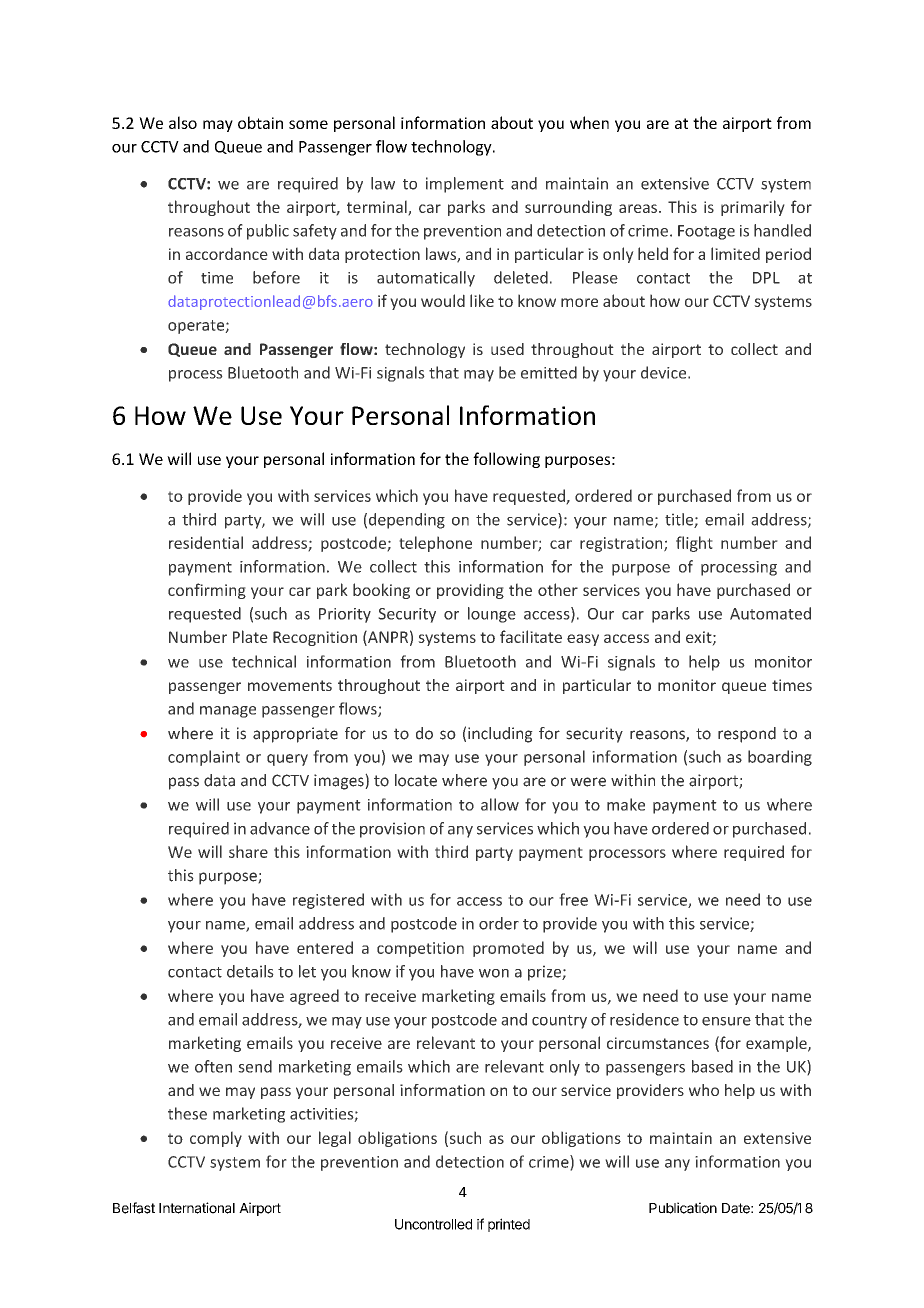 This screenshot has width=924, height=1308. What do you see at coordinates (197, 1208) in the screenshot?
I see `International` at bounding box center [197, 1208].
